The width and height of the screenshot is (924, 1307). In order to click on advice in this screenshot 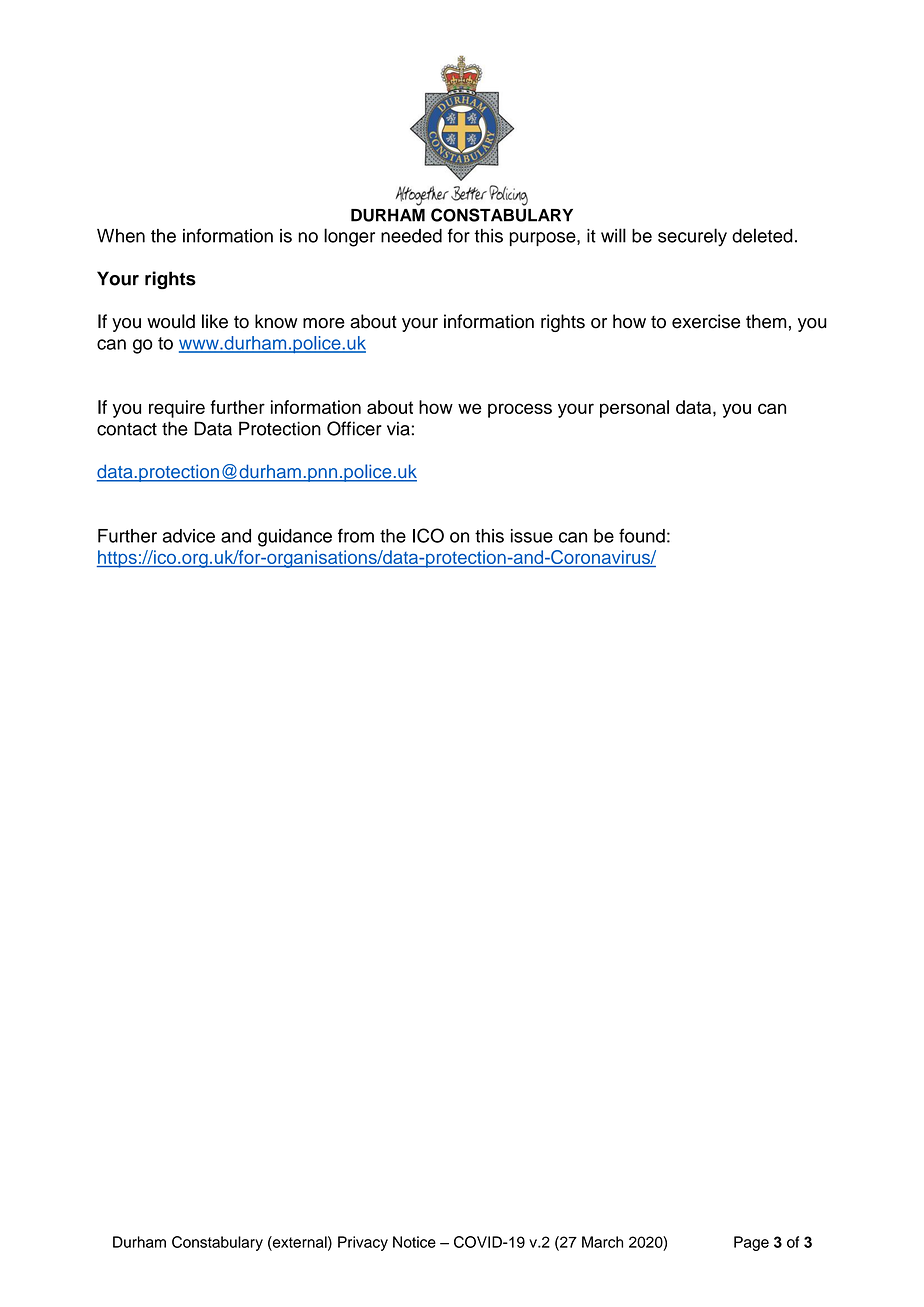, I will do `click(189, 536)`.
